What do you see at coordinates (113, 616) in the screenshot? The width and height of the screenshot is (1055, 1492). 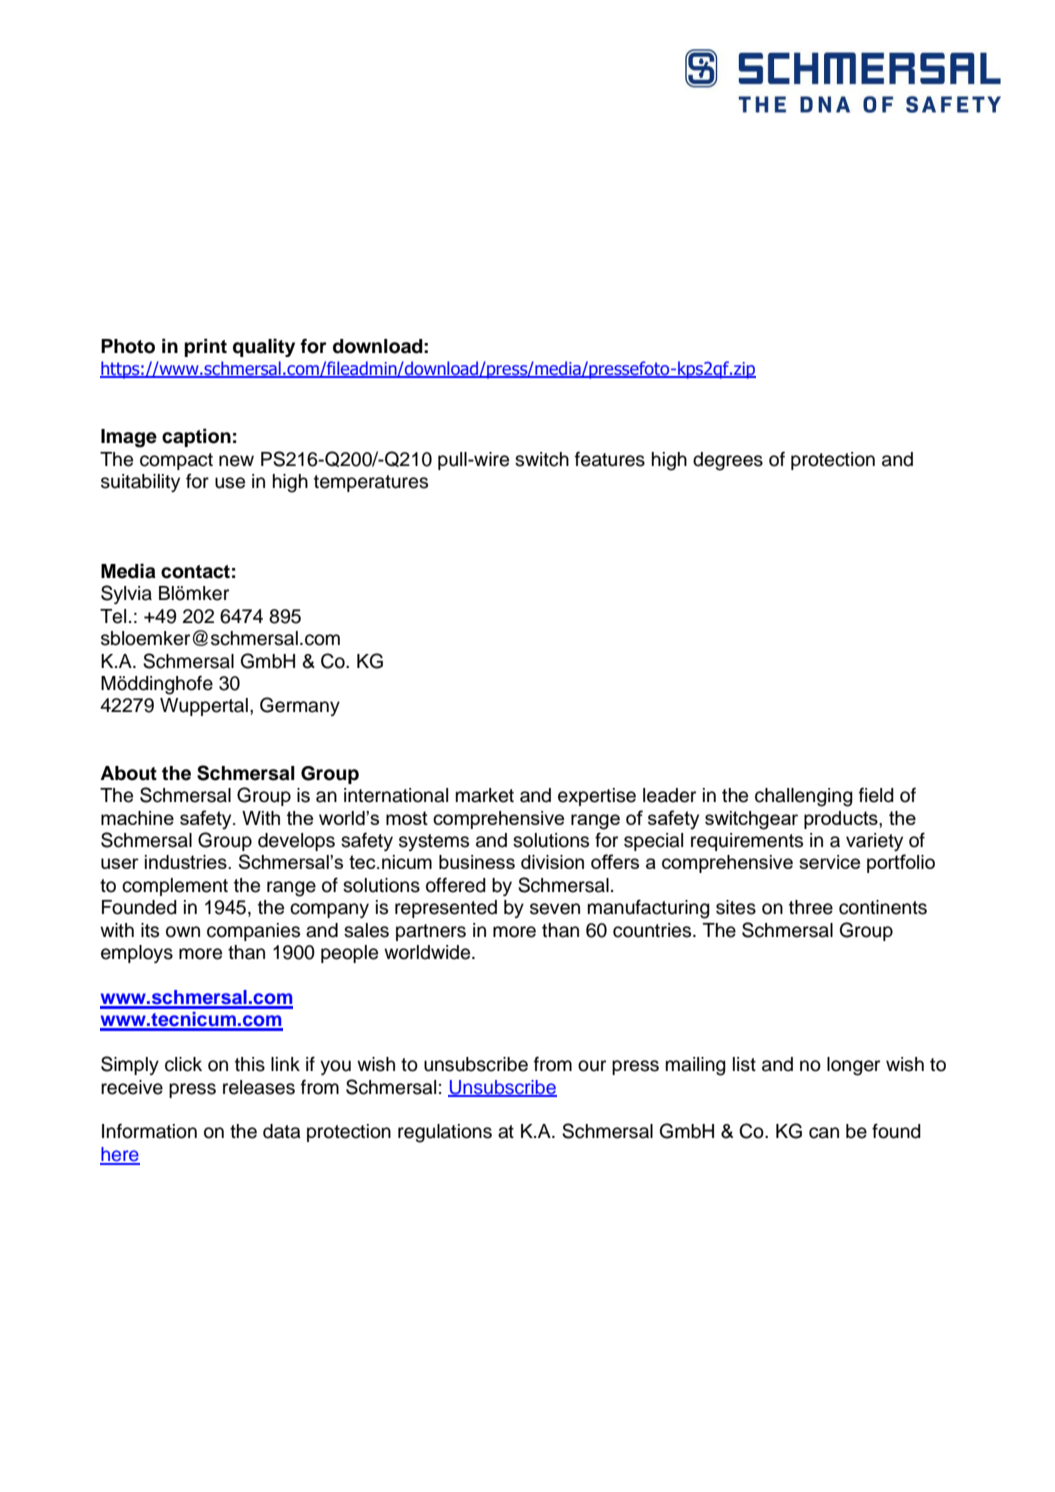 I see `Tel` at bounding box center [113, 616].
